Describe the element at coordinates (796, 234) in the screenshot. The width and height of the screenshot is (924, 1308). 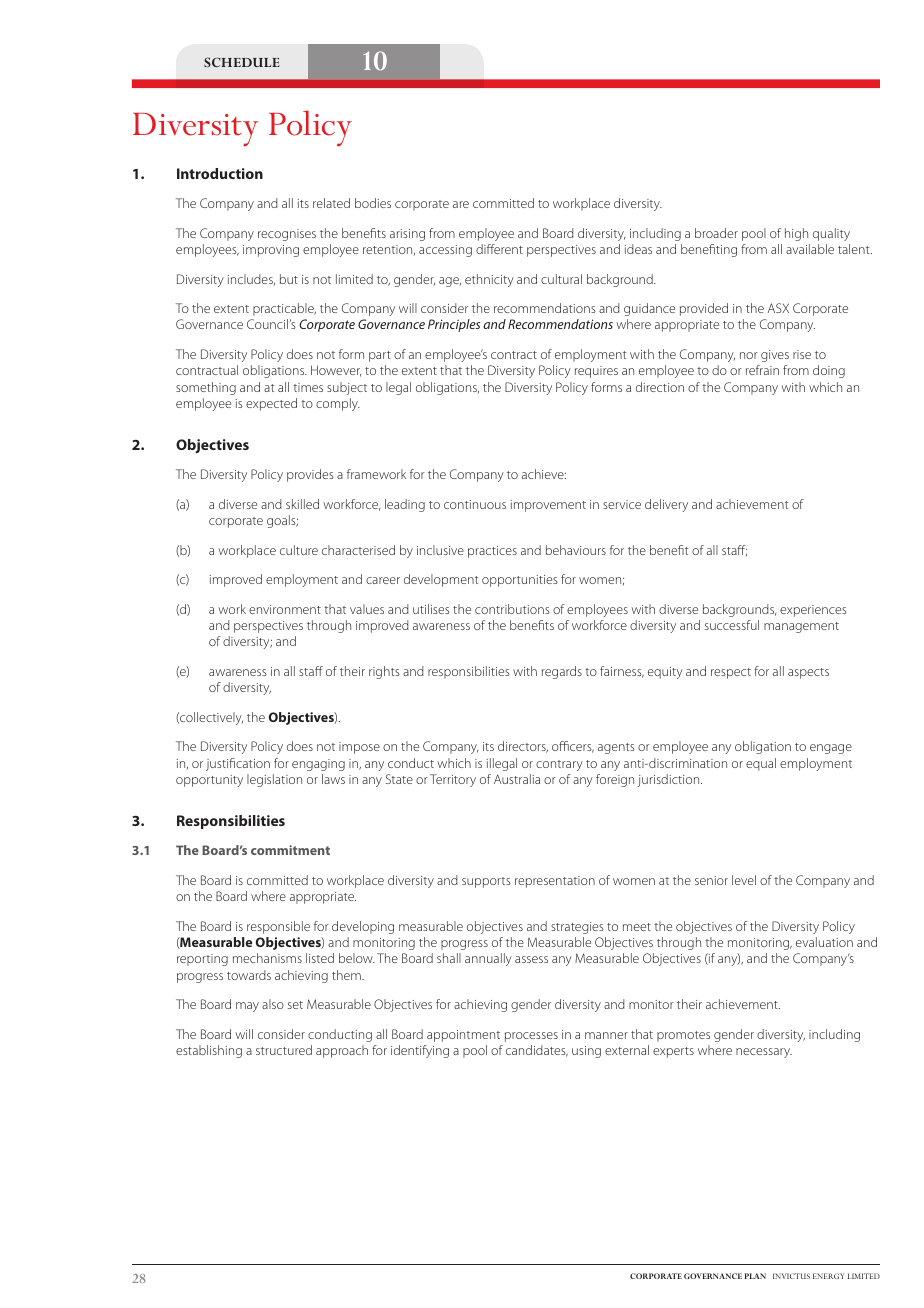
I see `high` at that location.
